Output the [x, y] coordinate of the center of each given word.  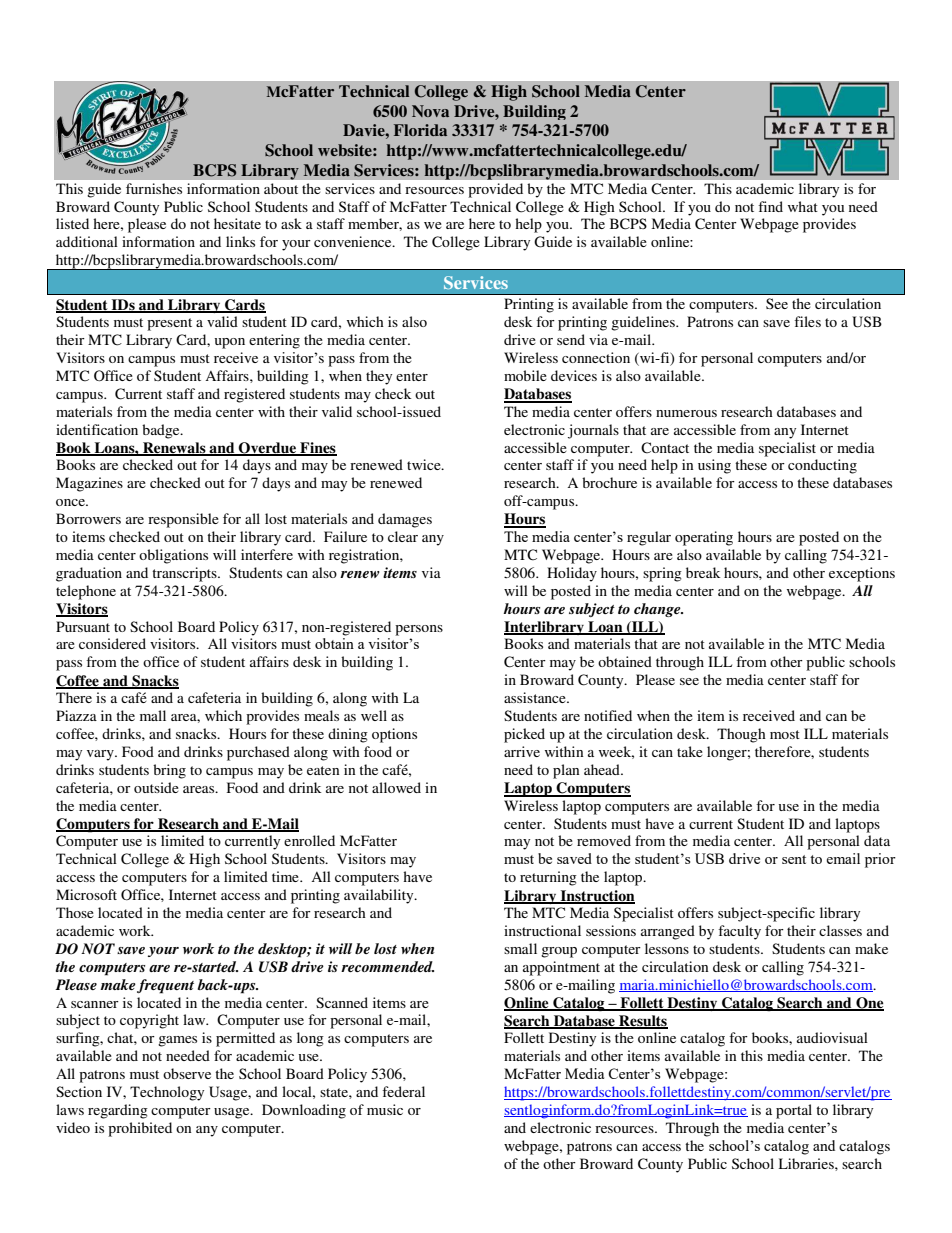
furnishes [154, 188]
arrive [522, 751]
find [770, 206]
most [785, 734]
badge [162, 431]
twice [425, 464]
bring [169, 771]
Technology [167, 1093]
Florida [420, 130]
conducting [822, 466]
